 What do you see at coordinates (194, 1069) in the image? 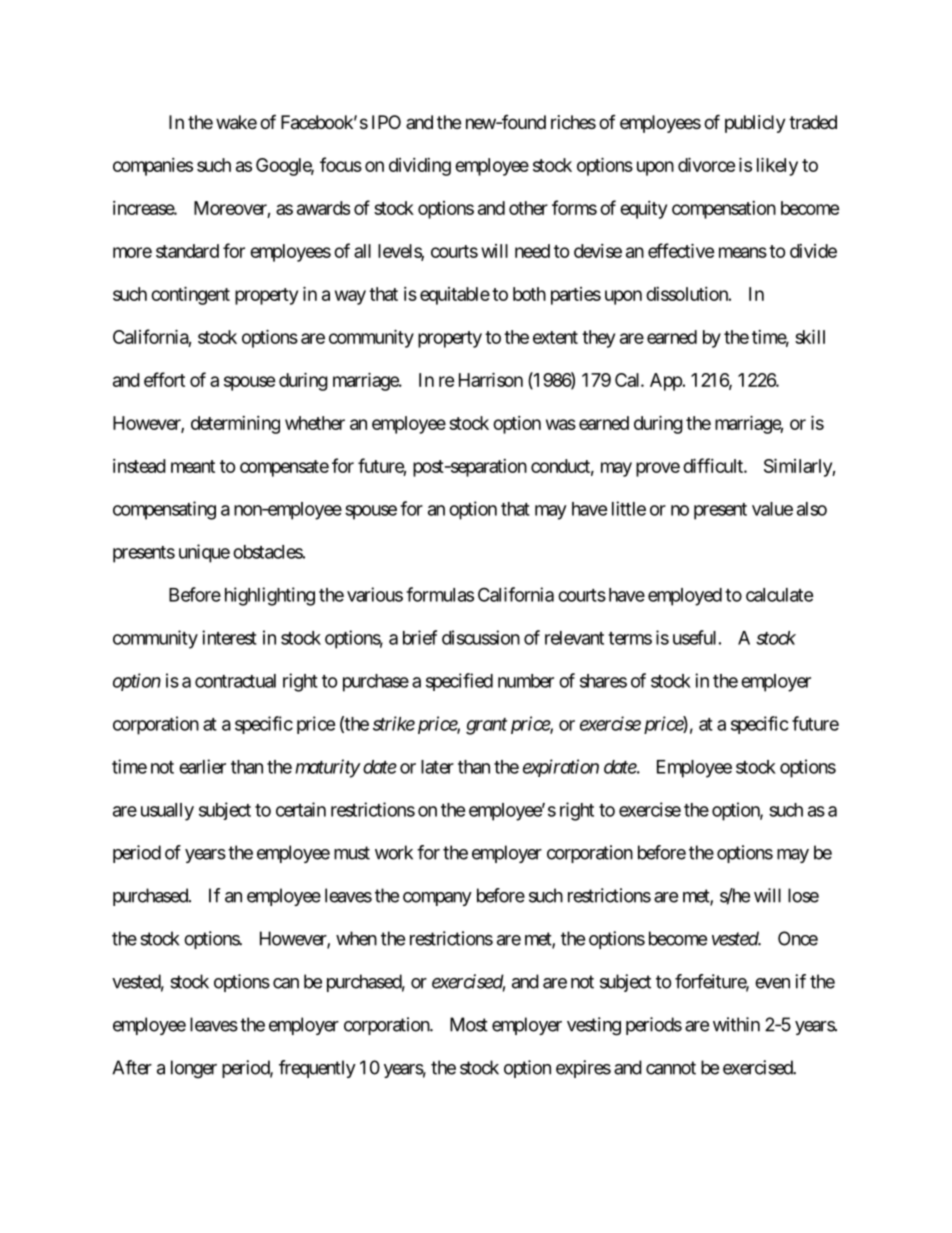
I see `longer` at bounding box center [194, 1069].
